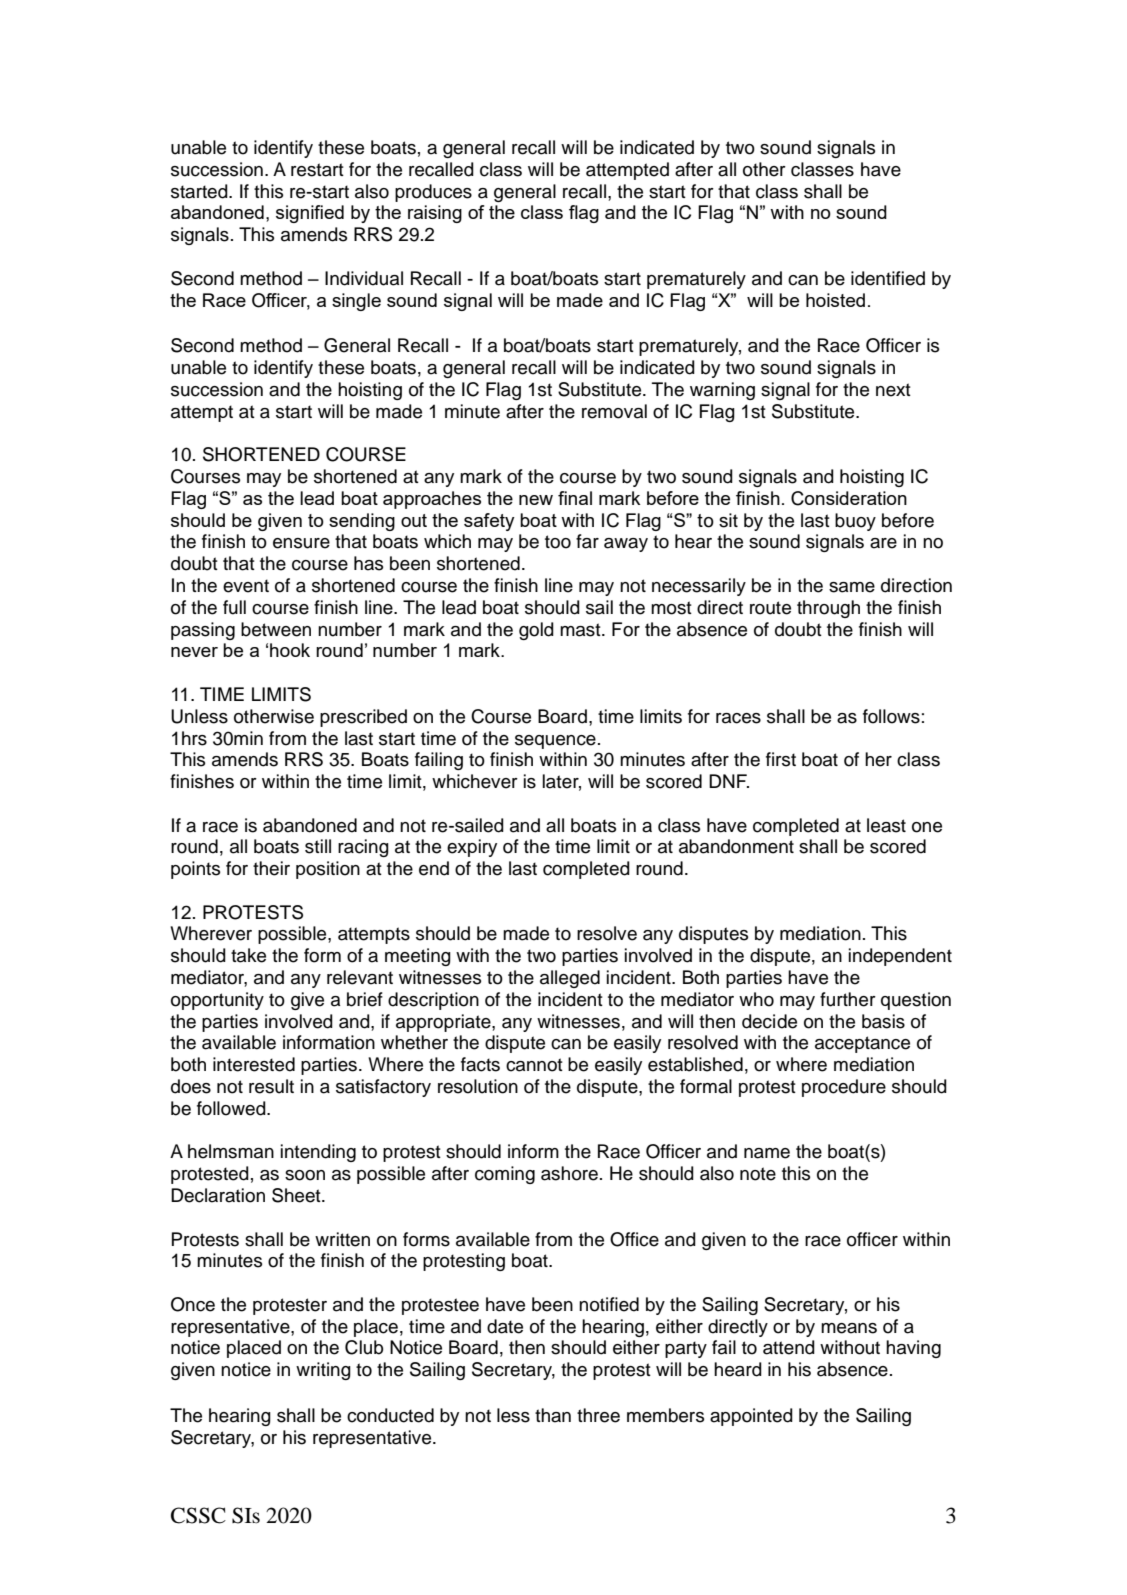  What do you see at coordinates (435, 214) in the page?
I see `raising` at bounding box center [435, 214].
